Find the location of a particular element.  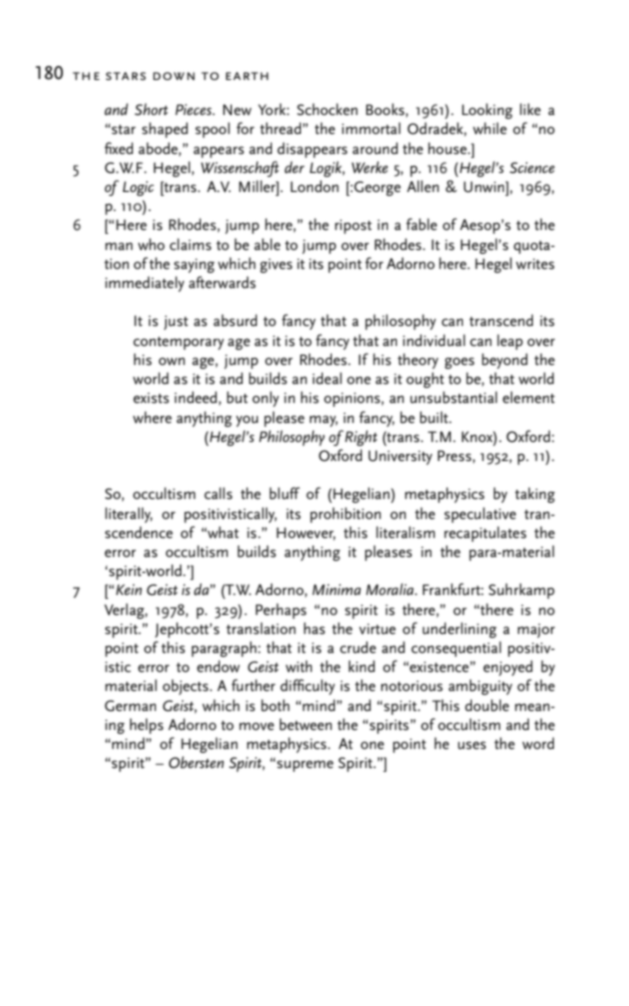

literally is located at coordinates (128, 515).
